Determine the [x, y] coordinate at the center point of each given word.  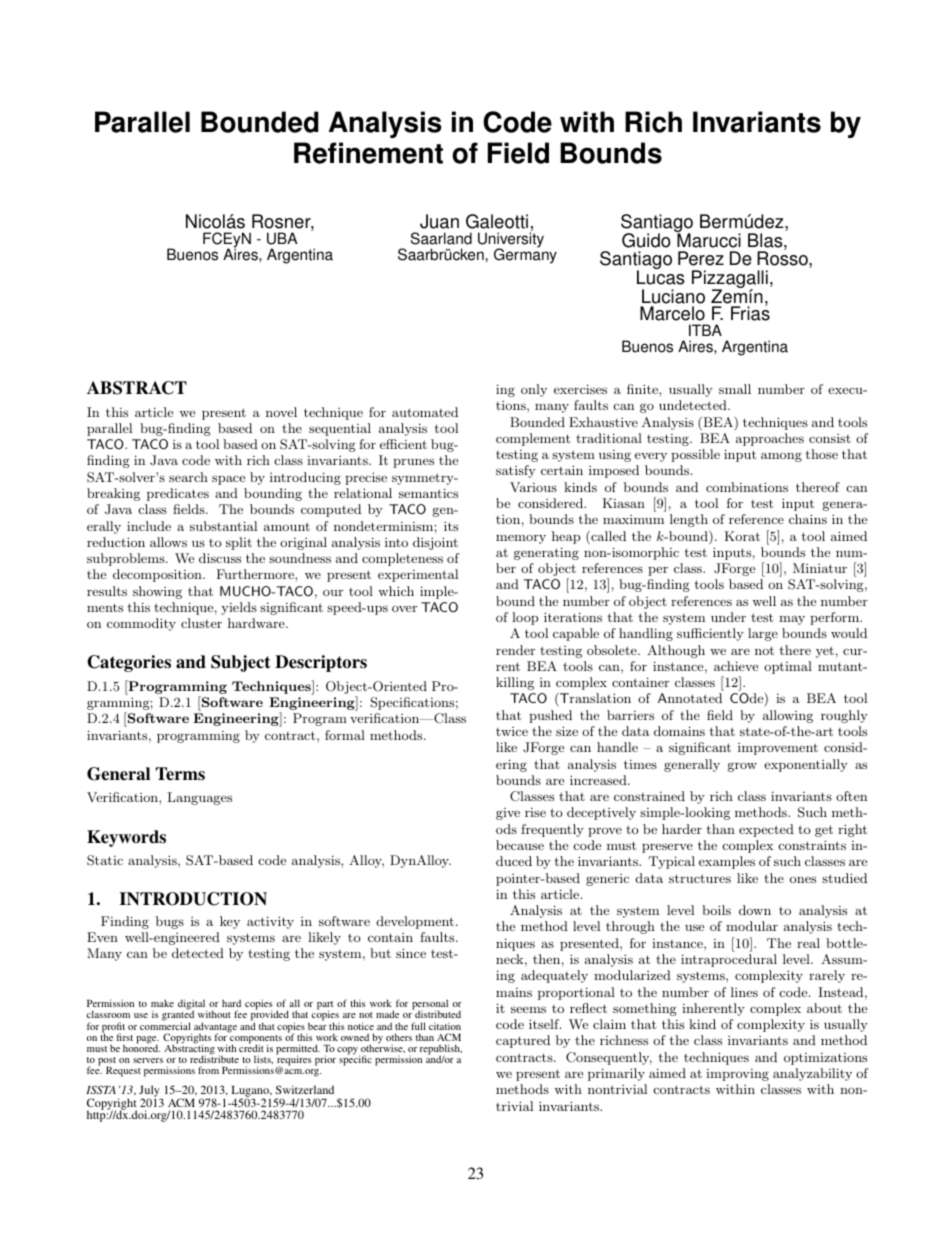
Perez [701, 258]
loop [525, 618]
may [792, 620]
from [208, 1070]
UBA [282, 238]
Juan [439, 221]
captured [523, 1041]
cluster [201, 623]
